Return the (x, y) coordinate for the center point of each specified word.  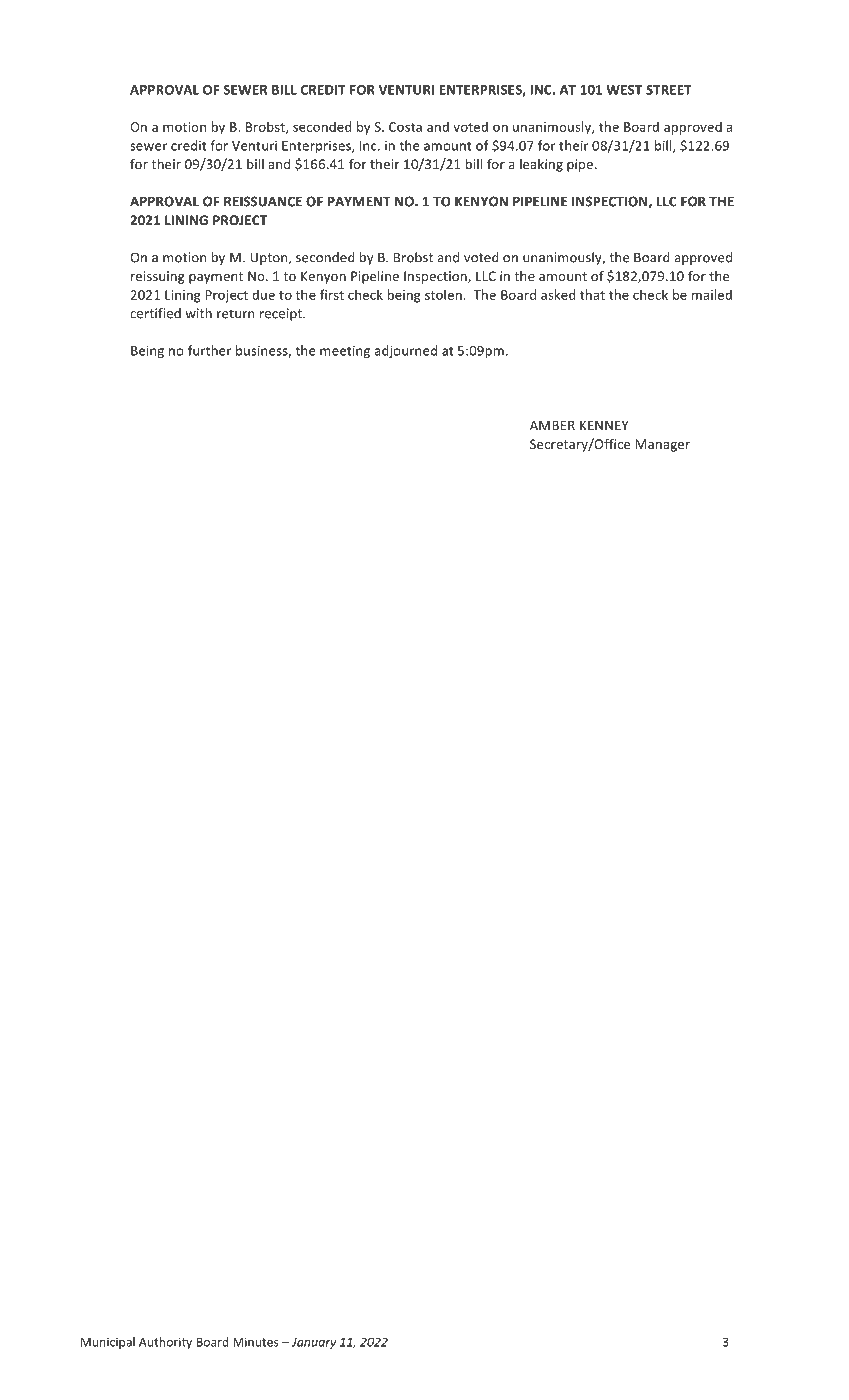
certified (155, 313)
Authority (165, 1343)
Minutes (256, 1342)
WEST (624, 90)
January (312, 1343)
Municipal (108, 1343)
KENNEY (604, 425)
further (209, 350)
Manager (662, 445)
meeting (345, 352)
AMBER (552, 425)
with (198, 313)
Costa (405, 127)
